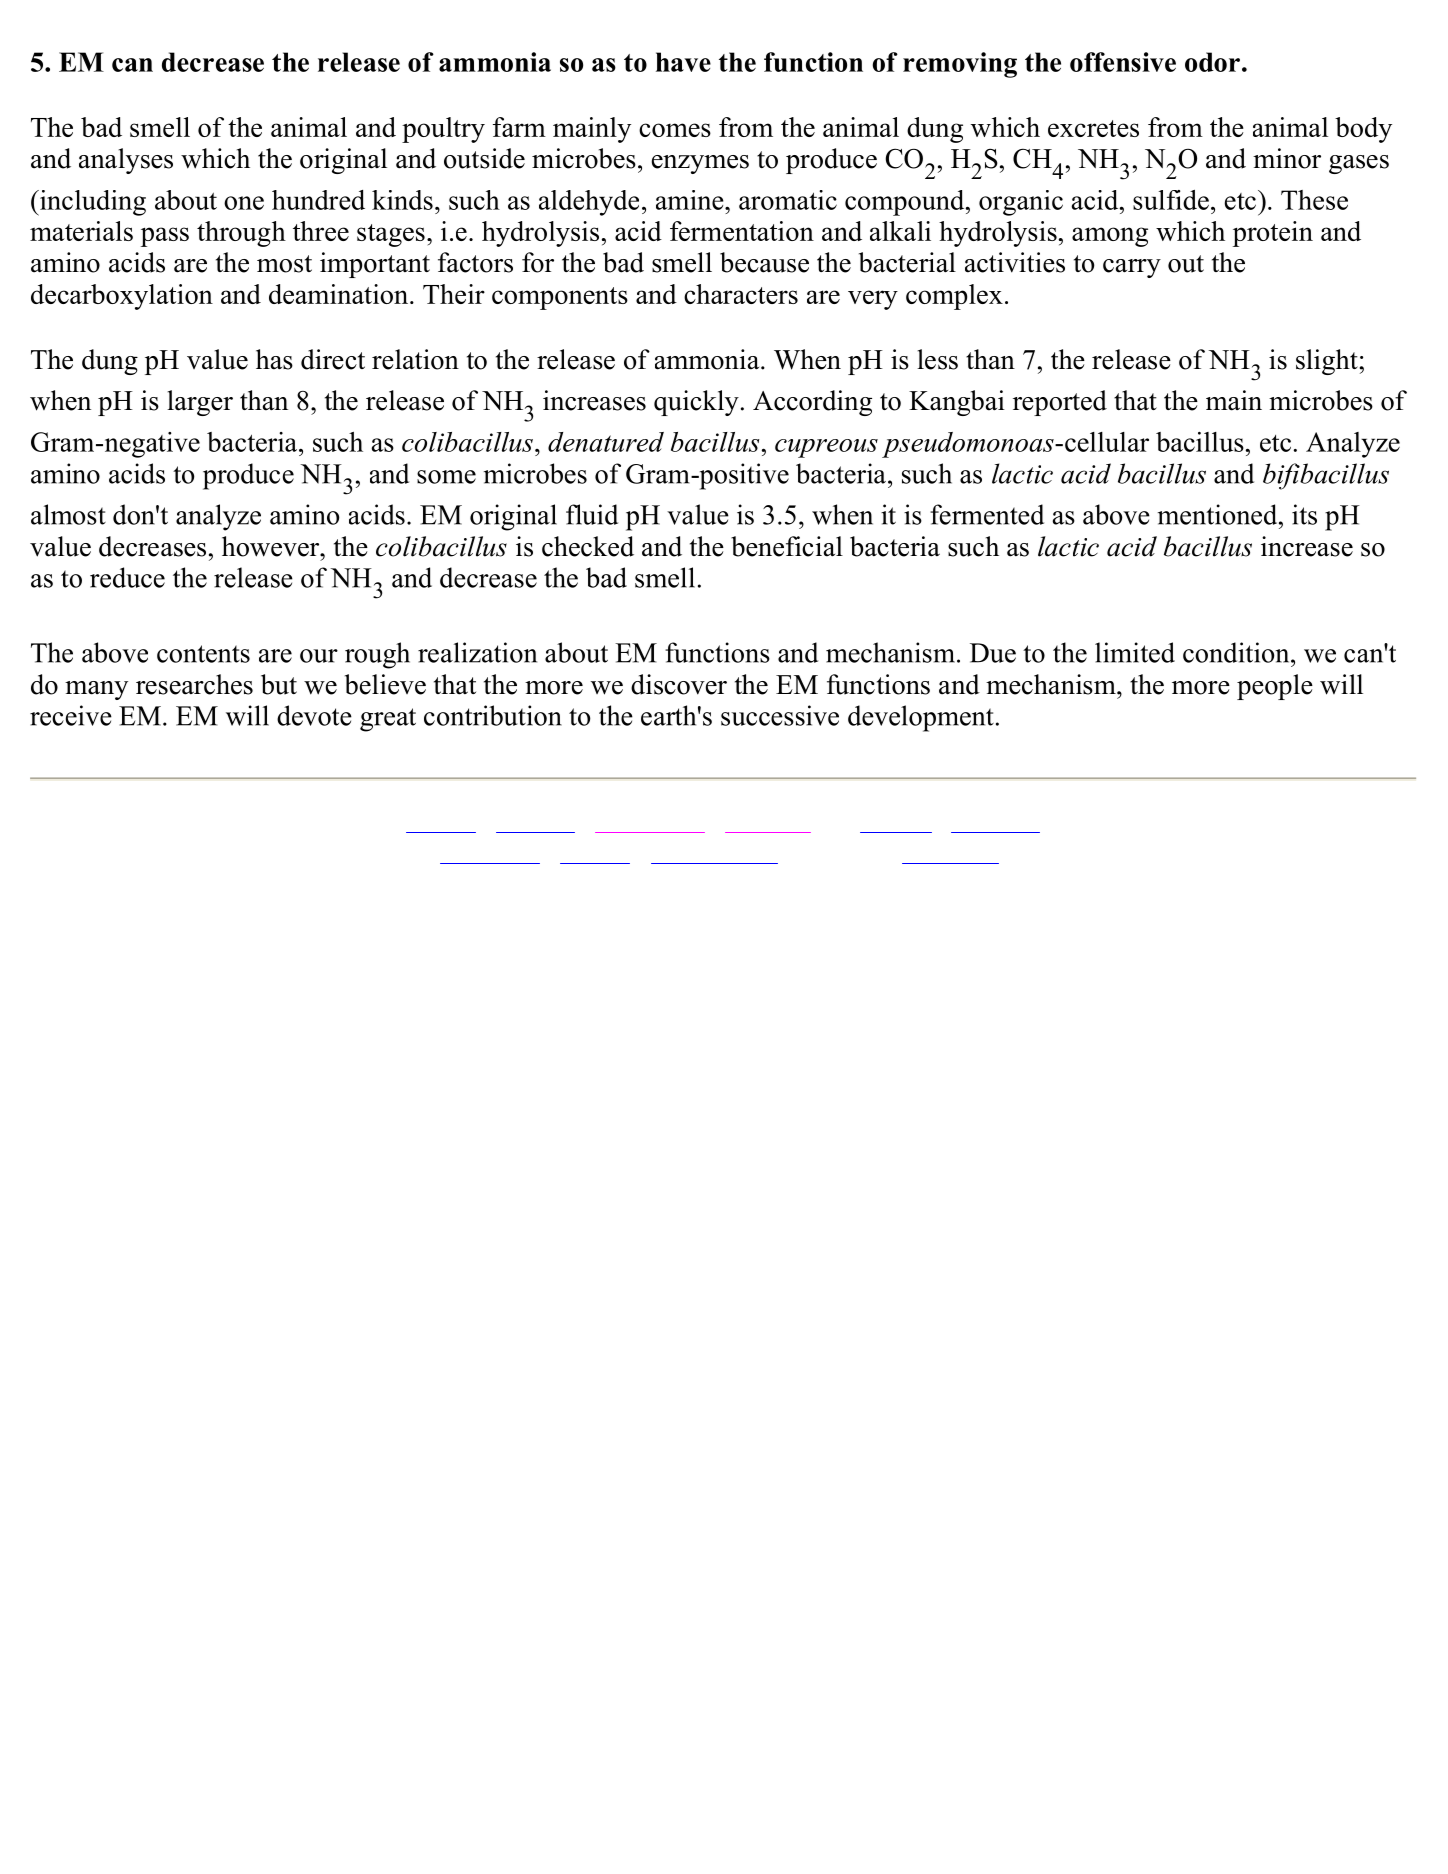  What do you see at coordinates (683, 62) in the image?
I see `have` at bounding box center [683, 62].
